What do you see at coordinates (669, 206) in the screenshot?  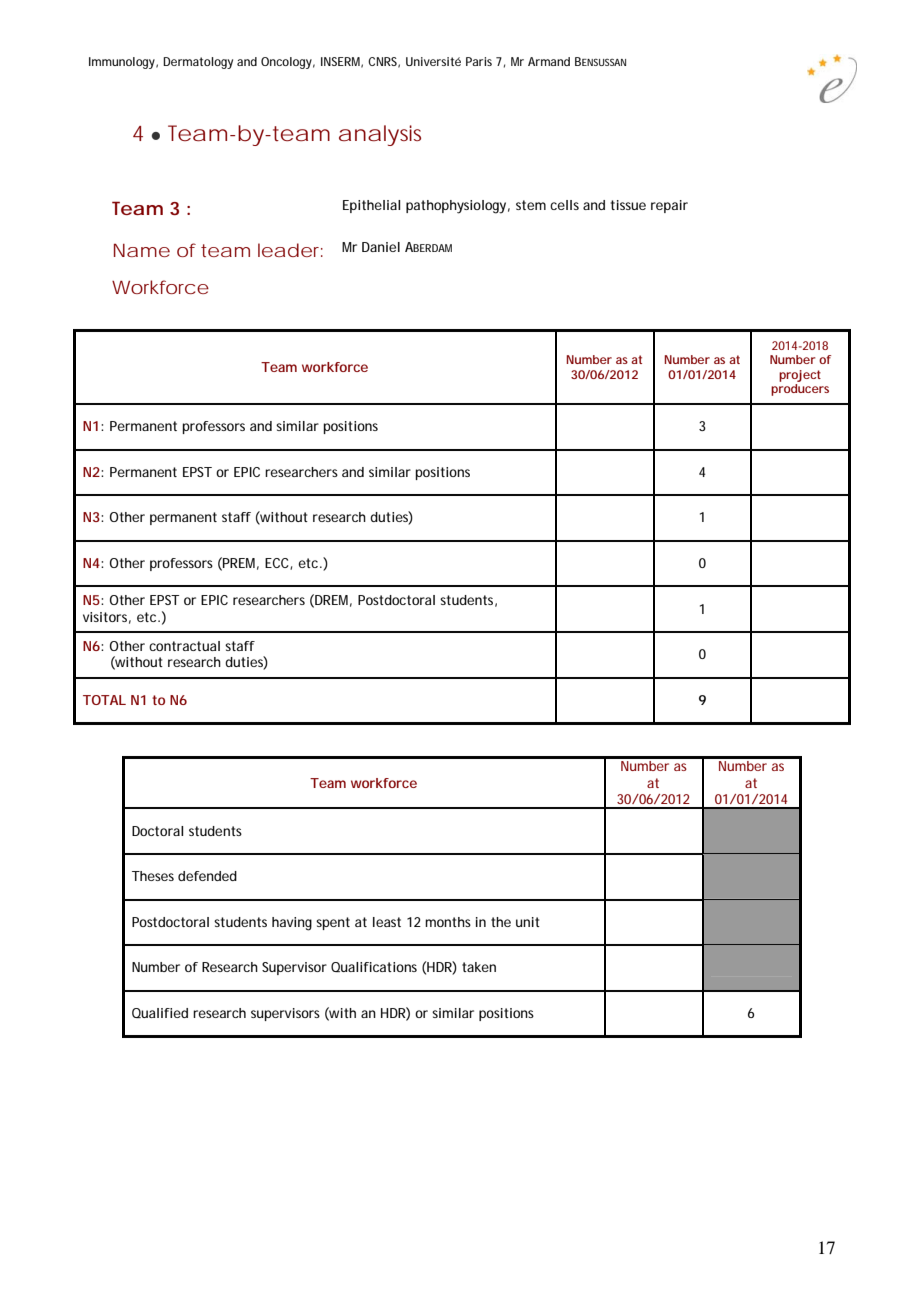 I see `repair` at bounding box center [669, 206].
